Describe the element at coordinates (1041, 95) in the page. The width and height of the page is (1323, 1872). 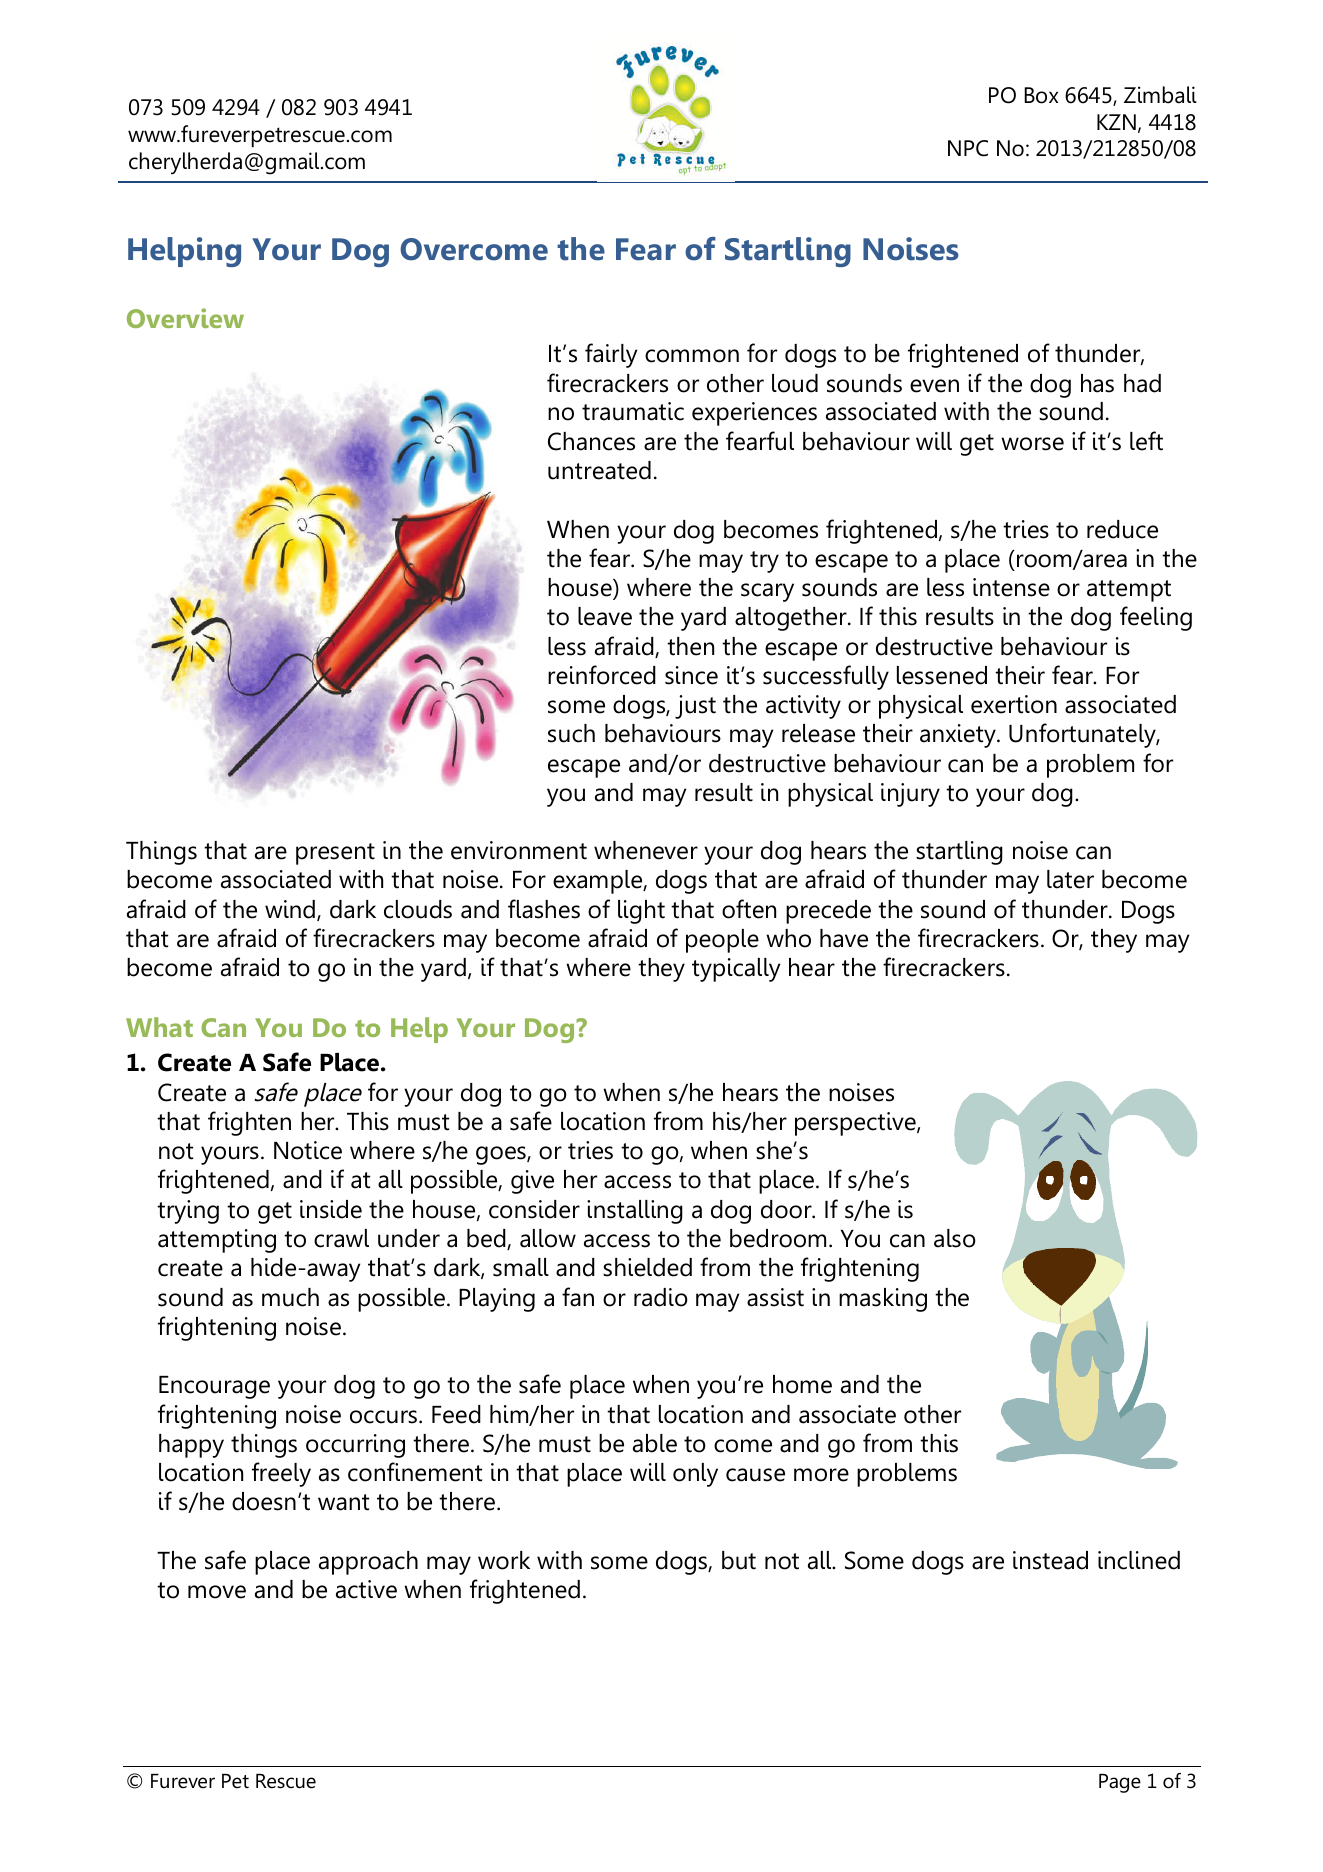
I see `Box` at that location.
